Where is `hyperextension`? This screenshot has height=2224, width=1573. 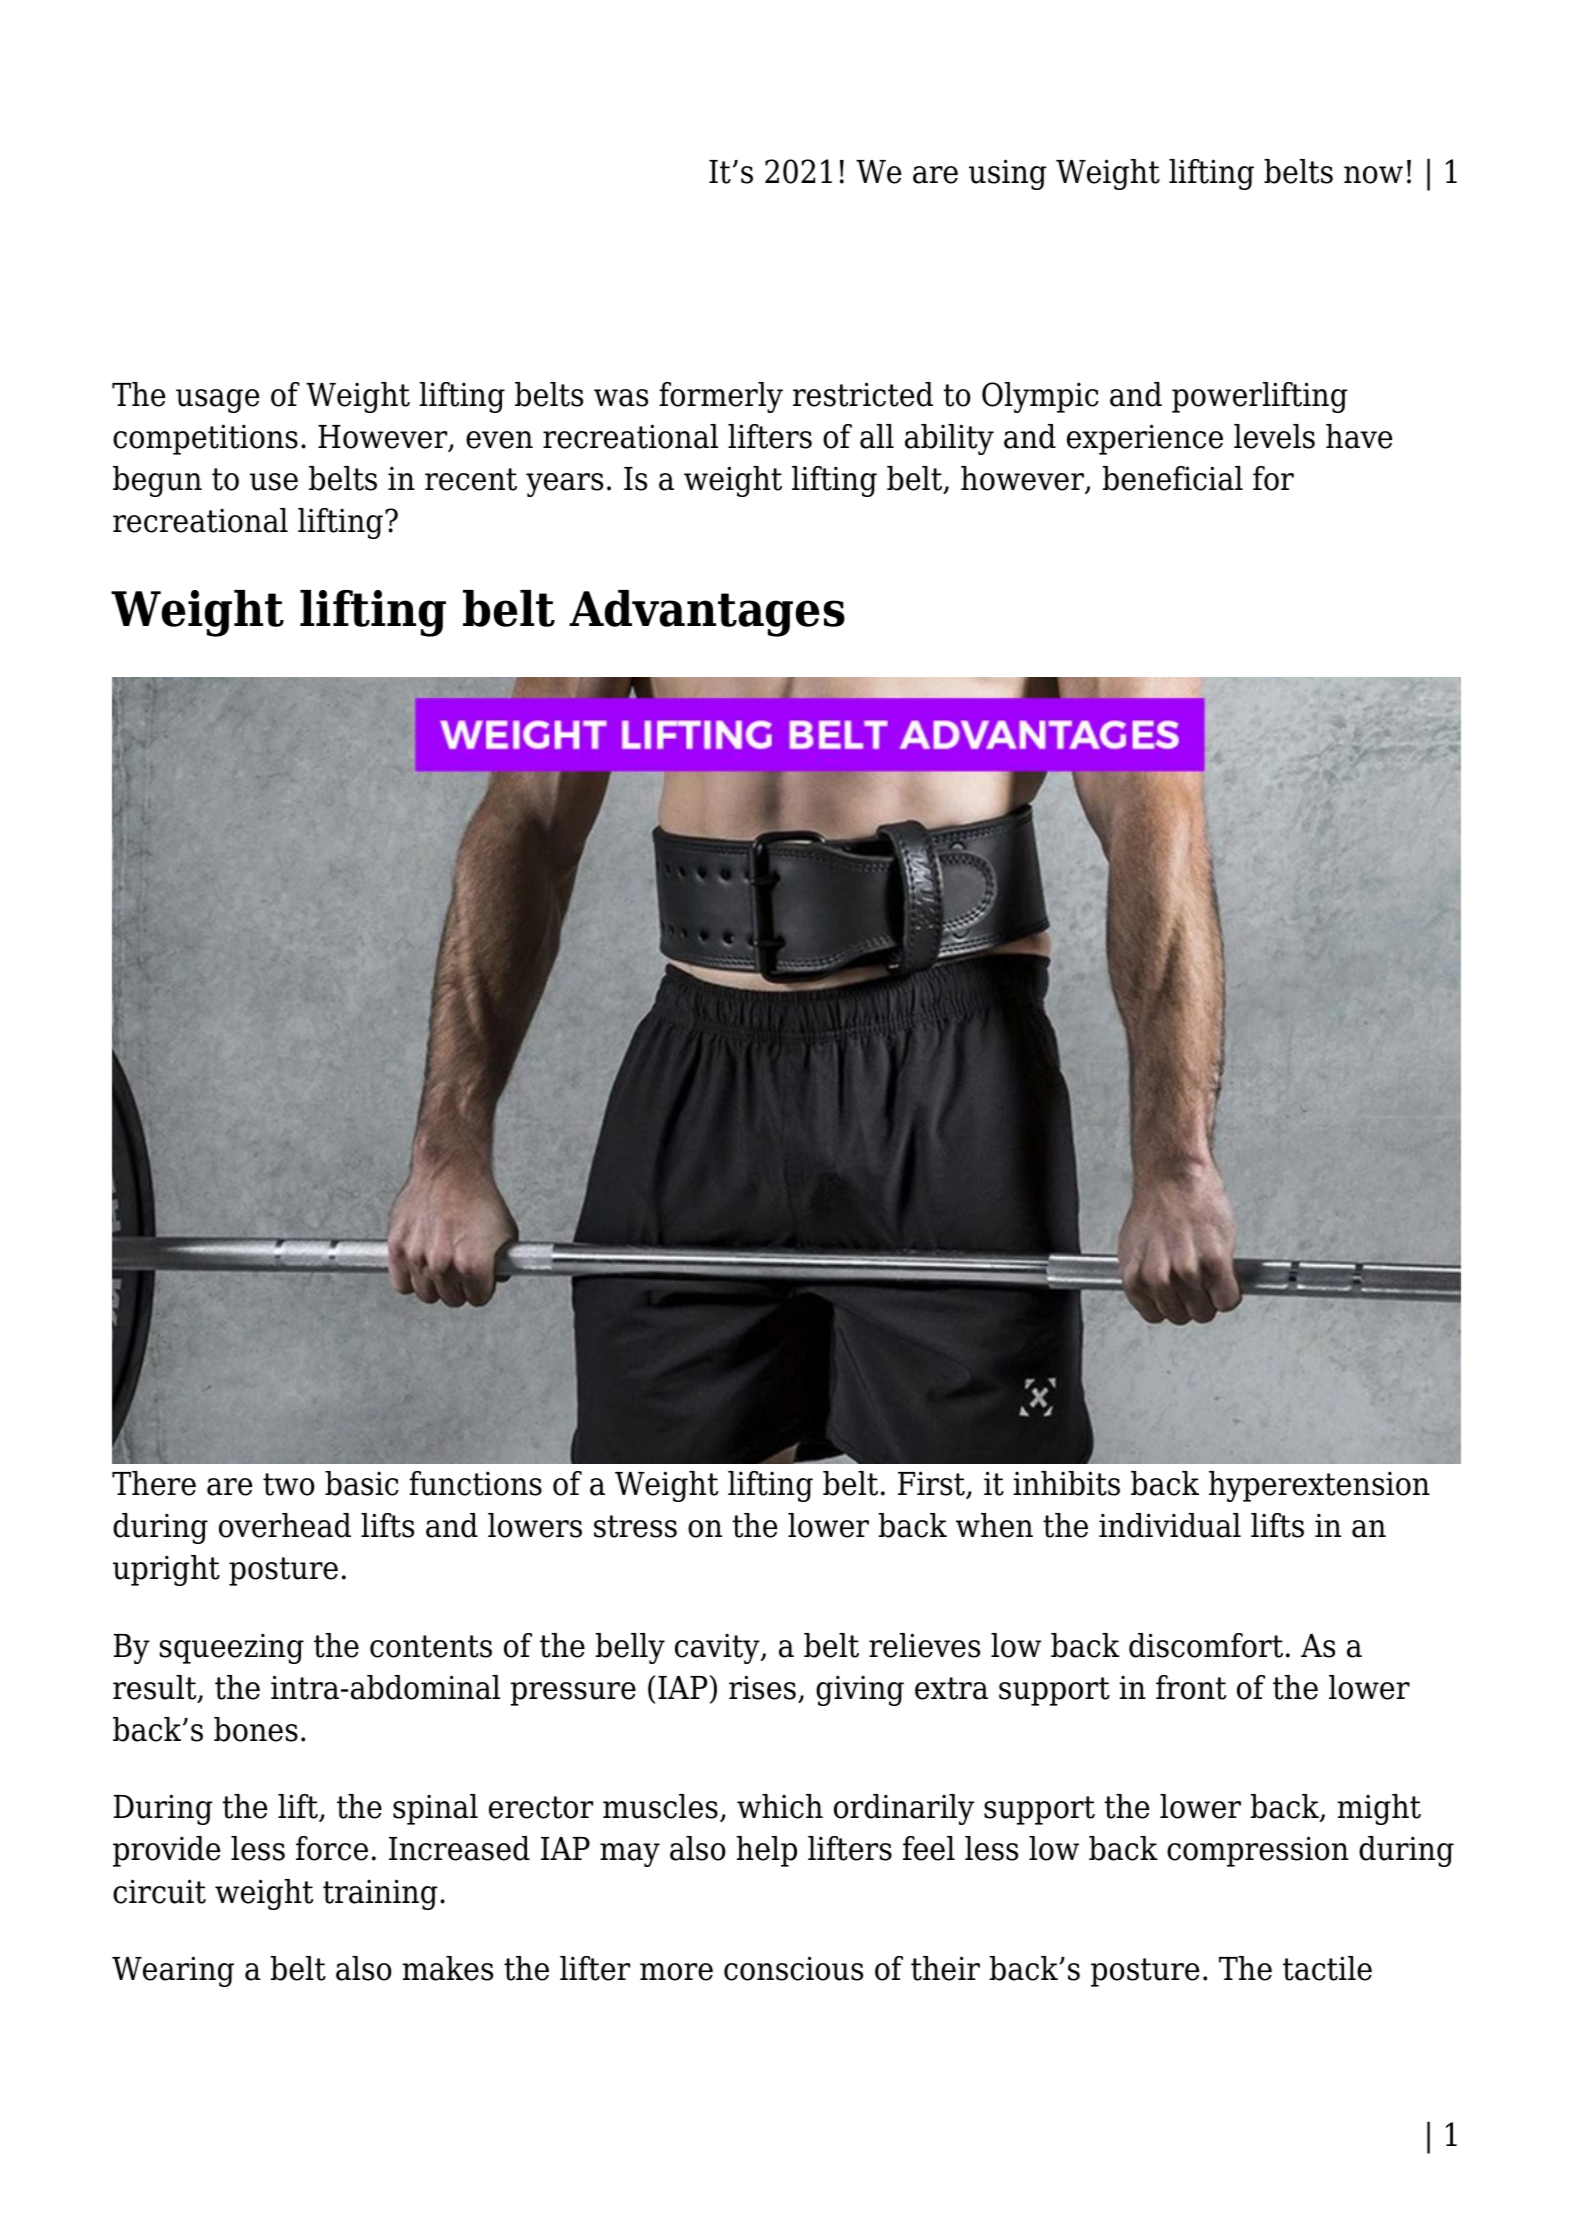 hyperextension is located at coordinates (1319, 1486).
